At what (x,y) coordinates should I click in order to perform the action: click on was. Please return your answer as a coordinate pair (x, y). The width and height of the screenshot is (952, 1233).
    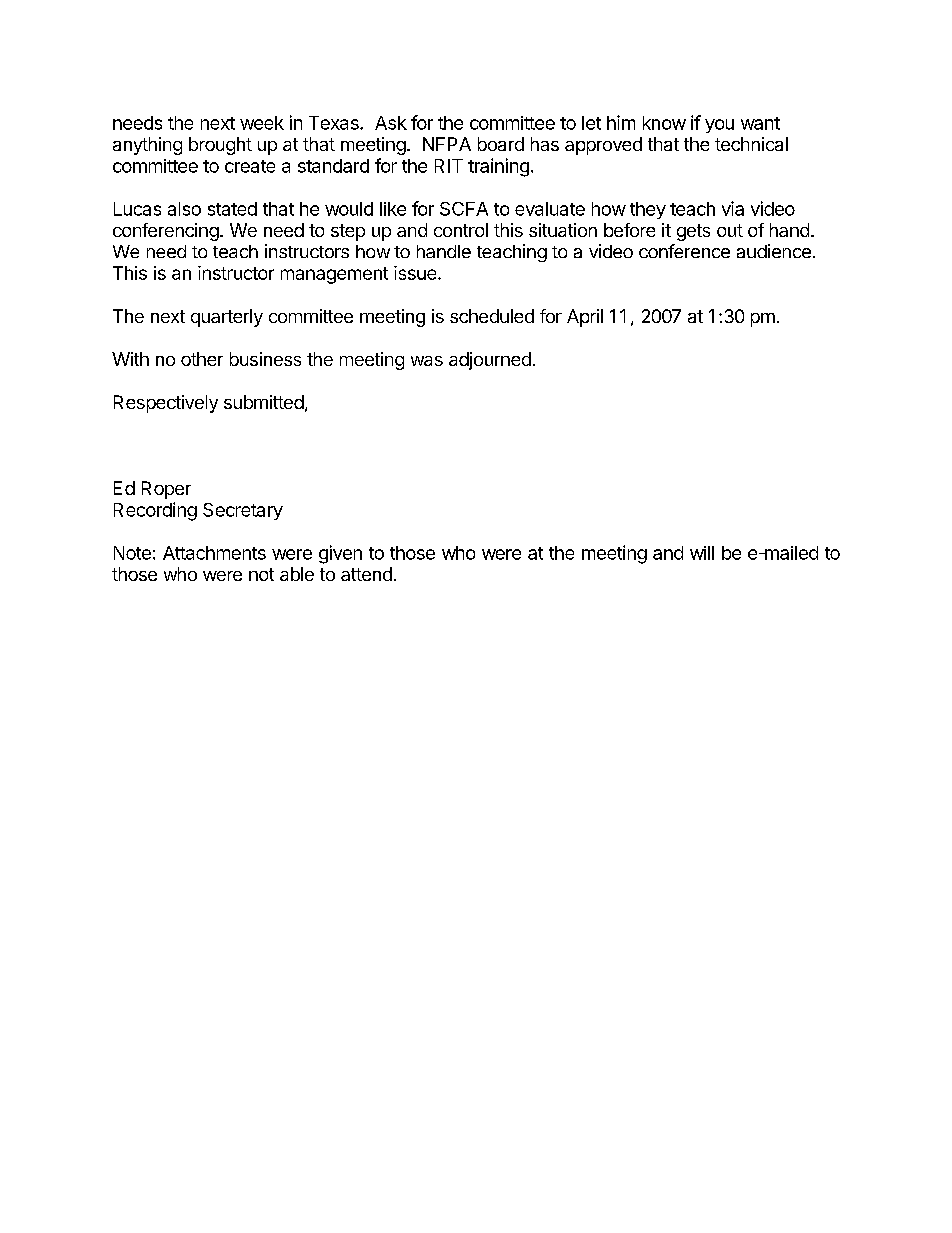
    Looking at the image, I should click on (427, 361).
